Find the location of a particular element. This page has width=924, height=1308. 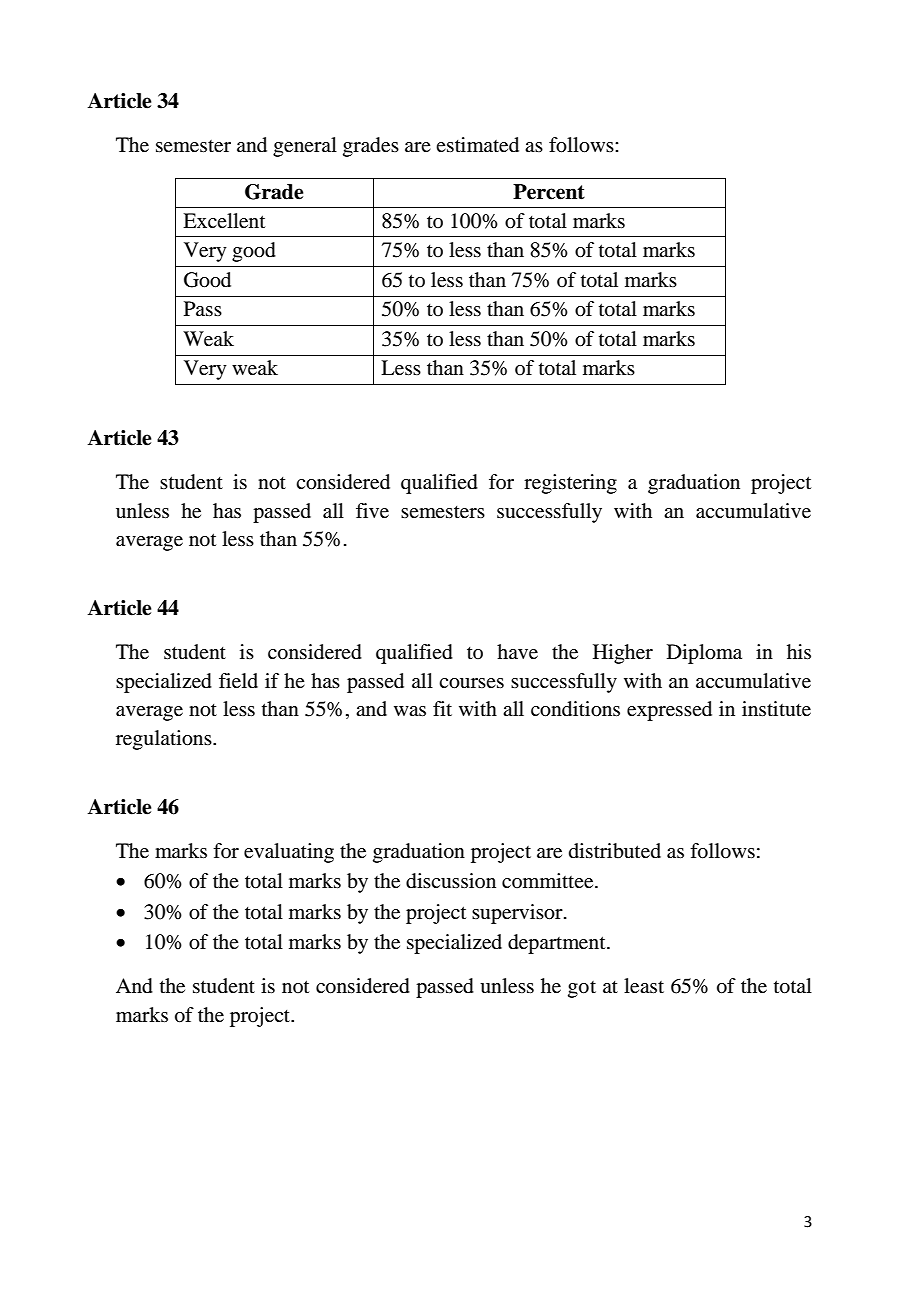

courses is located at coordinates (471, 683).
